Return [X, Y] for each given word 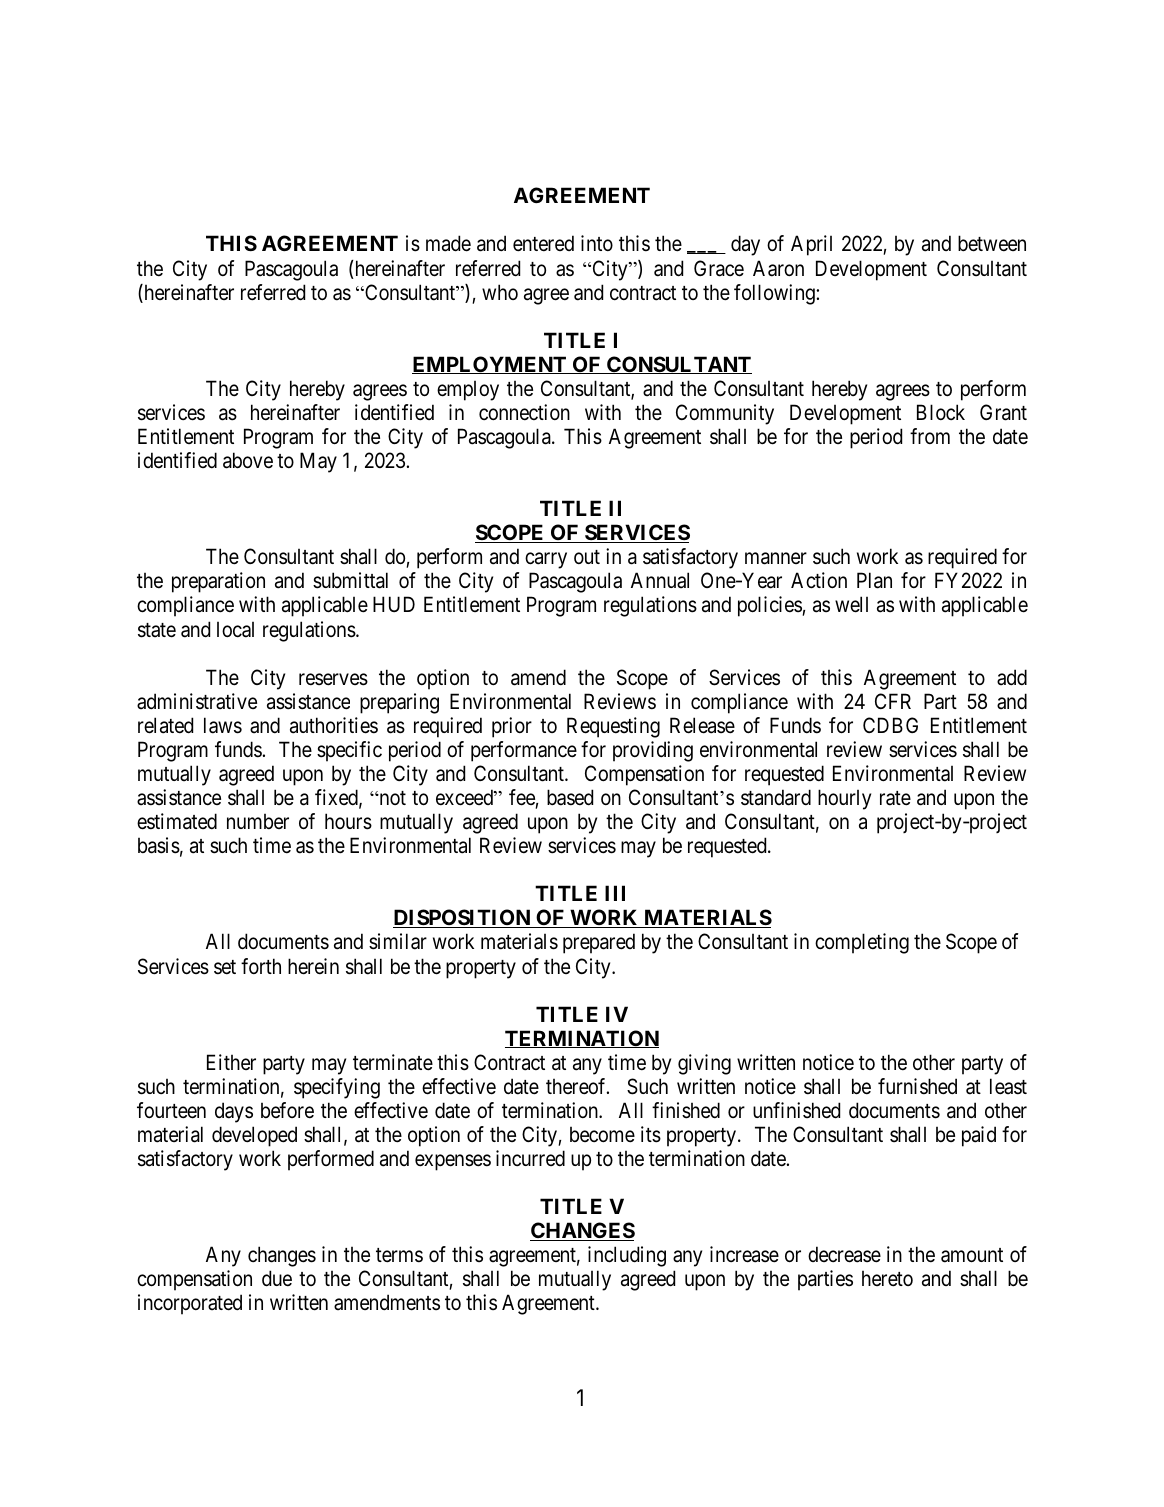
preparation [218, 582]
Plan [874, 580]
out [587, 557]
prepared [599, 943]
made [448, 243]
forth [261, 966]
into [597, 243]
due [277, 1278]
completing [862, 943]
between [992, 243]
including [627, 1256]
